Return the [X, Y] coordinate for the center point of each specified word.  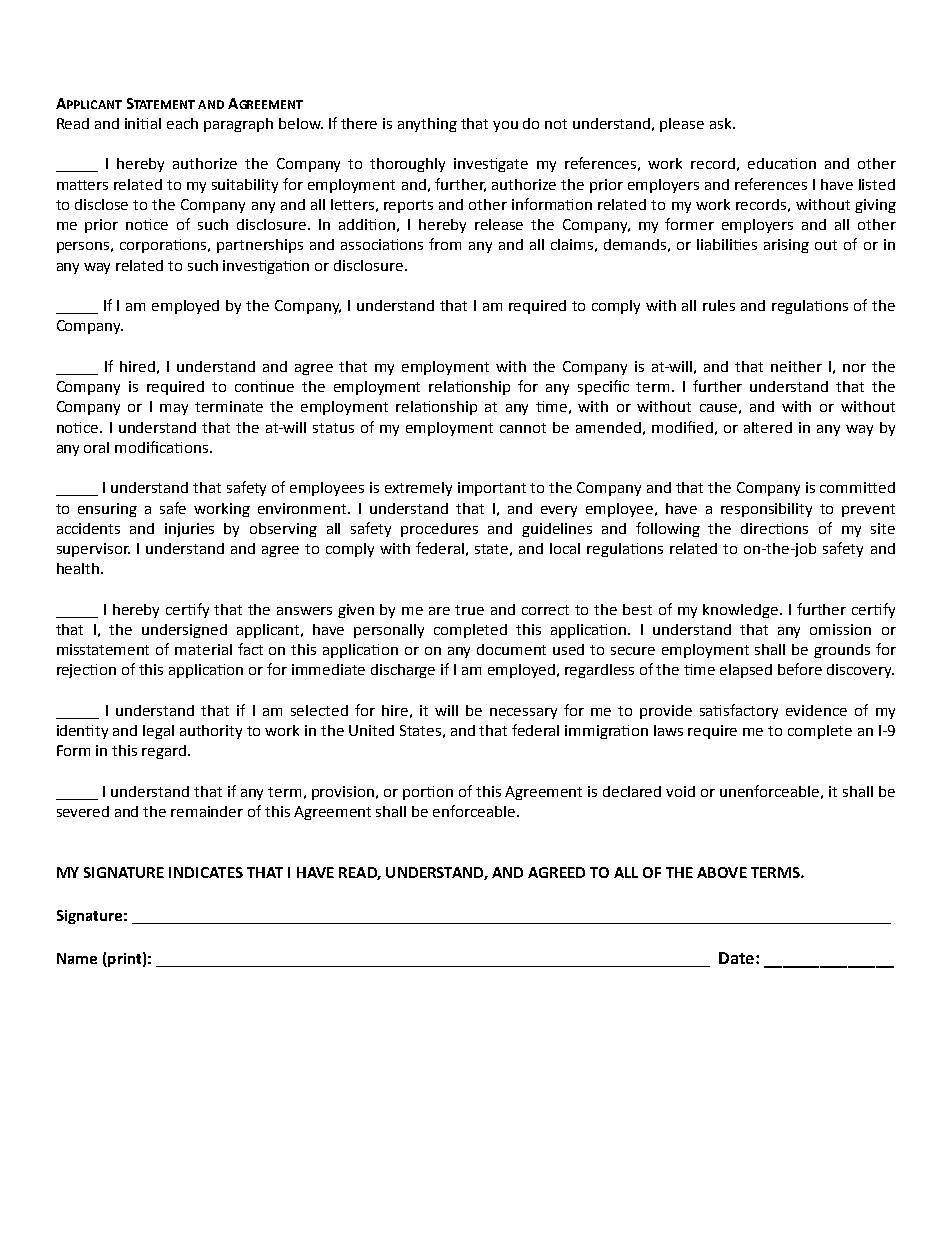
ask [722, 123]
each [182, 123]
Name [77, 958]
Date [736, 958]
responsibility [766, 510]
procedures [439, 530]
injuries [189, 530]
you [505, 126]
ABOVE [722, 872]
